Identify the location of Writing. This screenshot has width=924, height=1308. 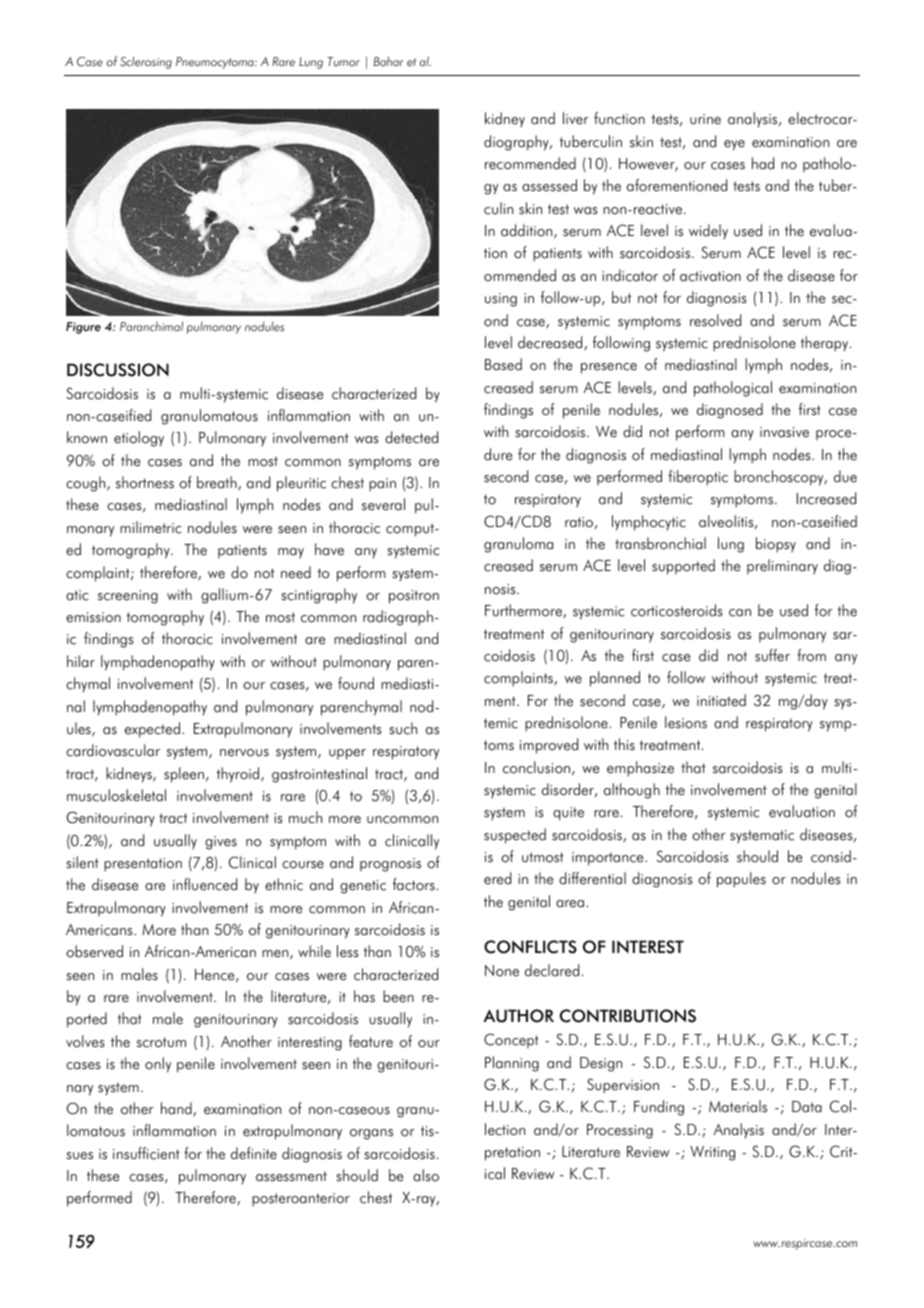
(712, 1153).
